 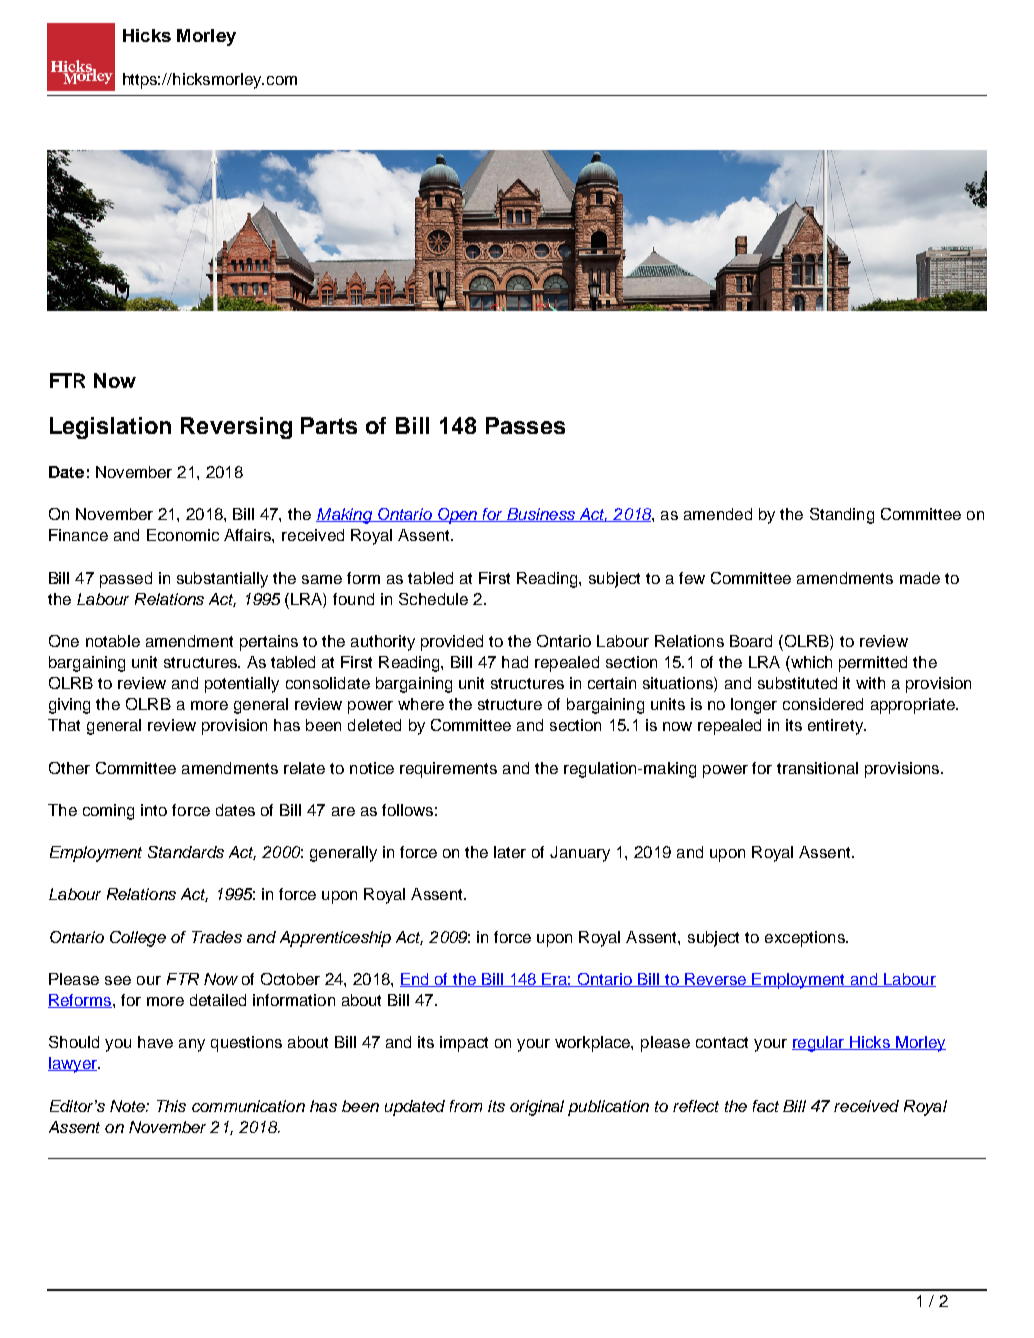 What do you see at coordinates (525, 425) in the document?
I see `Passes` at bounding box center [525, 425].
